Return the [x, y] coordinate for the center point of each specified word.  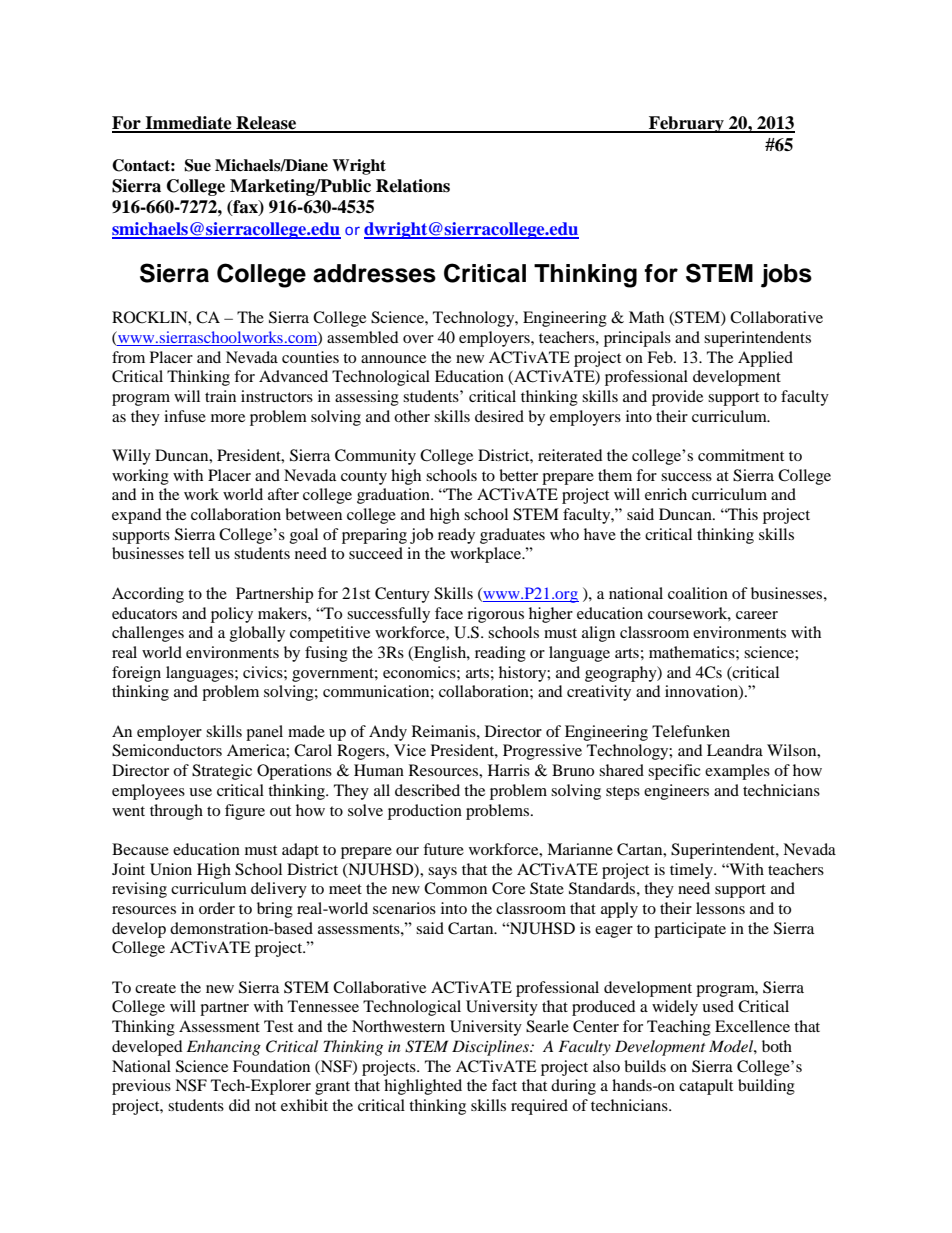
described [427, 790]
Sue [197, 165]
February [686, 124]
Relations [413, 186]
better [518, 475]
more [228, 418]
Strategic [222, 772]
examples [737, 772]
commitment [741, 455]
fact [504, 1085]
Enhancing [224, 1048]
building [766, 1087]
